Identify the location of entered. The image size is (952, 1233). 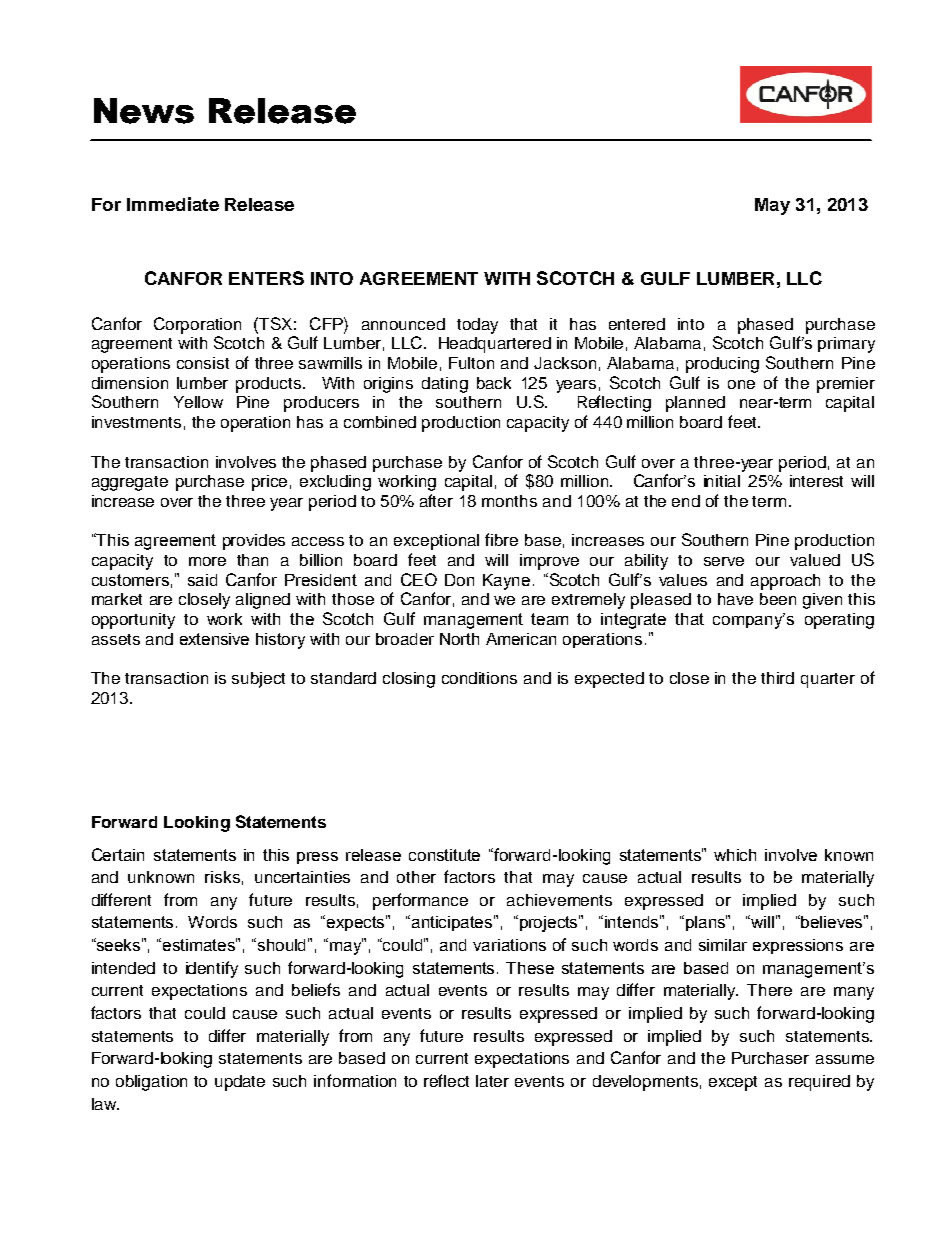
(637, 324).
